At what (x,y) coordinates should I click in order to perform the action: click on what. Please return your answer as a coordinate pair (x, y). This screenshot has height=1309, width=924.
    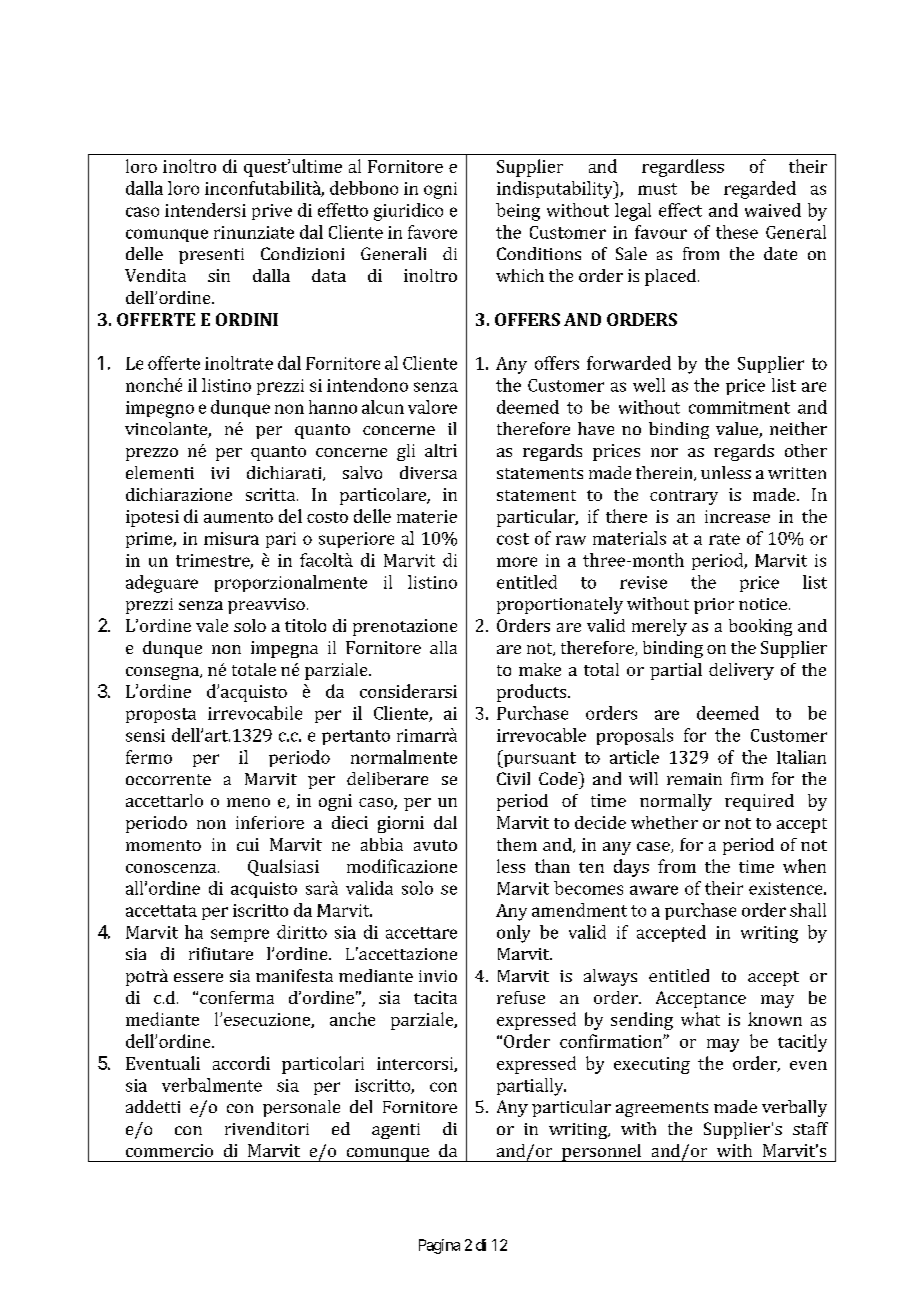
    Looking at the image, I should click on (700, 1019).
